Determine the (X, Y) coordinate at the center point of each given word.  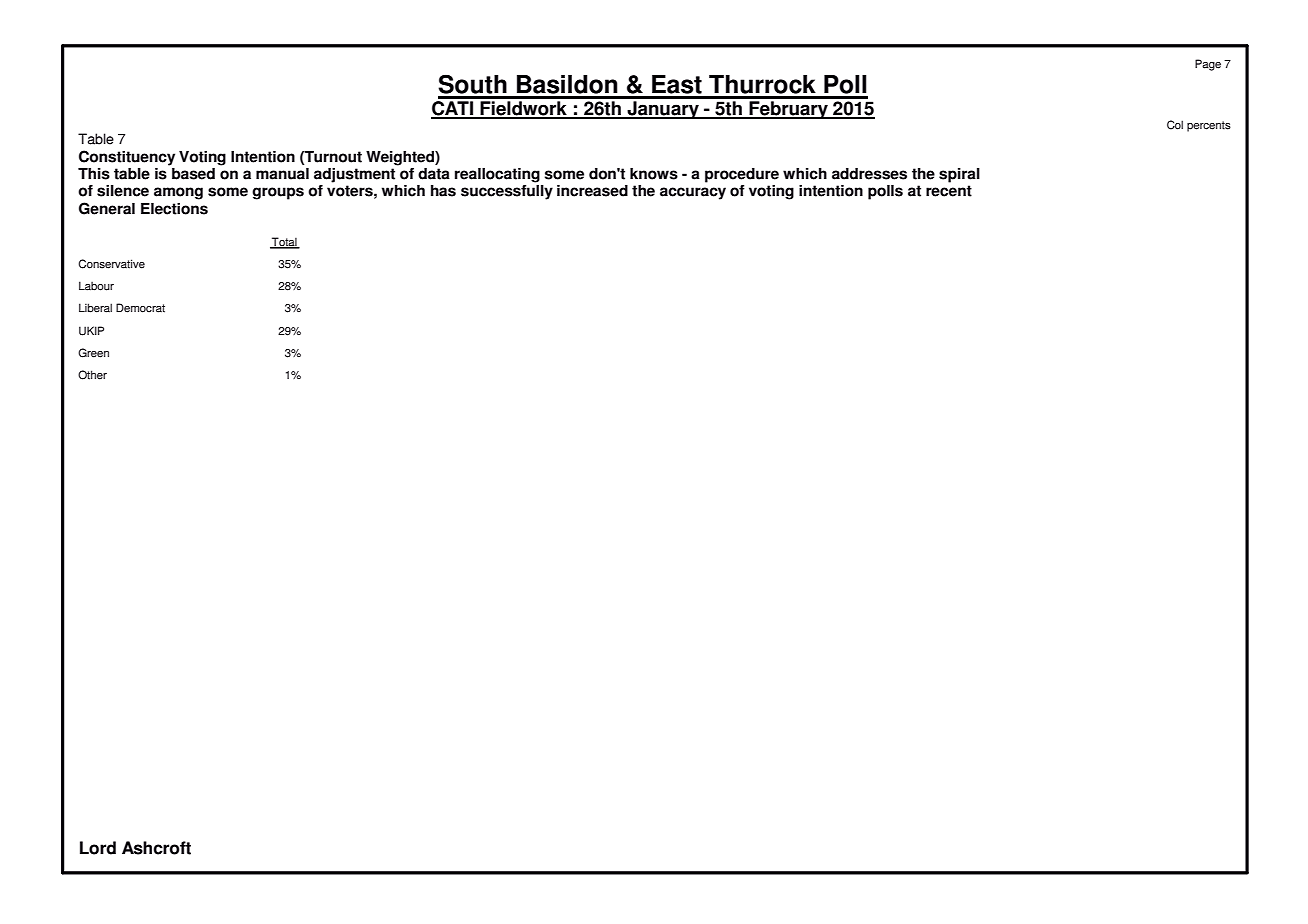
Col (1175, 125)
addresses (869, 174)
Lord (98, 848)
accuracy (693, 193)
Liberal (95, 308)
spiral (959, 175)
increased (592, 191)
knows (654, 174)
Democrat (140, 308)
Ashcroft (156, 848)
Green (93, 353)
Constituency (127, 158)
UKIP (91, 331)
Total (284, 243)
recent (949, 191)
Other (92, 375)
